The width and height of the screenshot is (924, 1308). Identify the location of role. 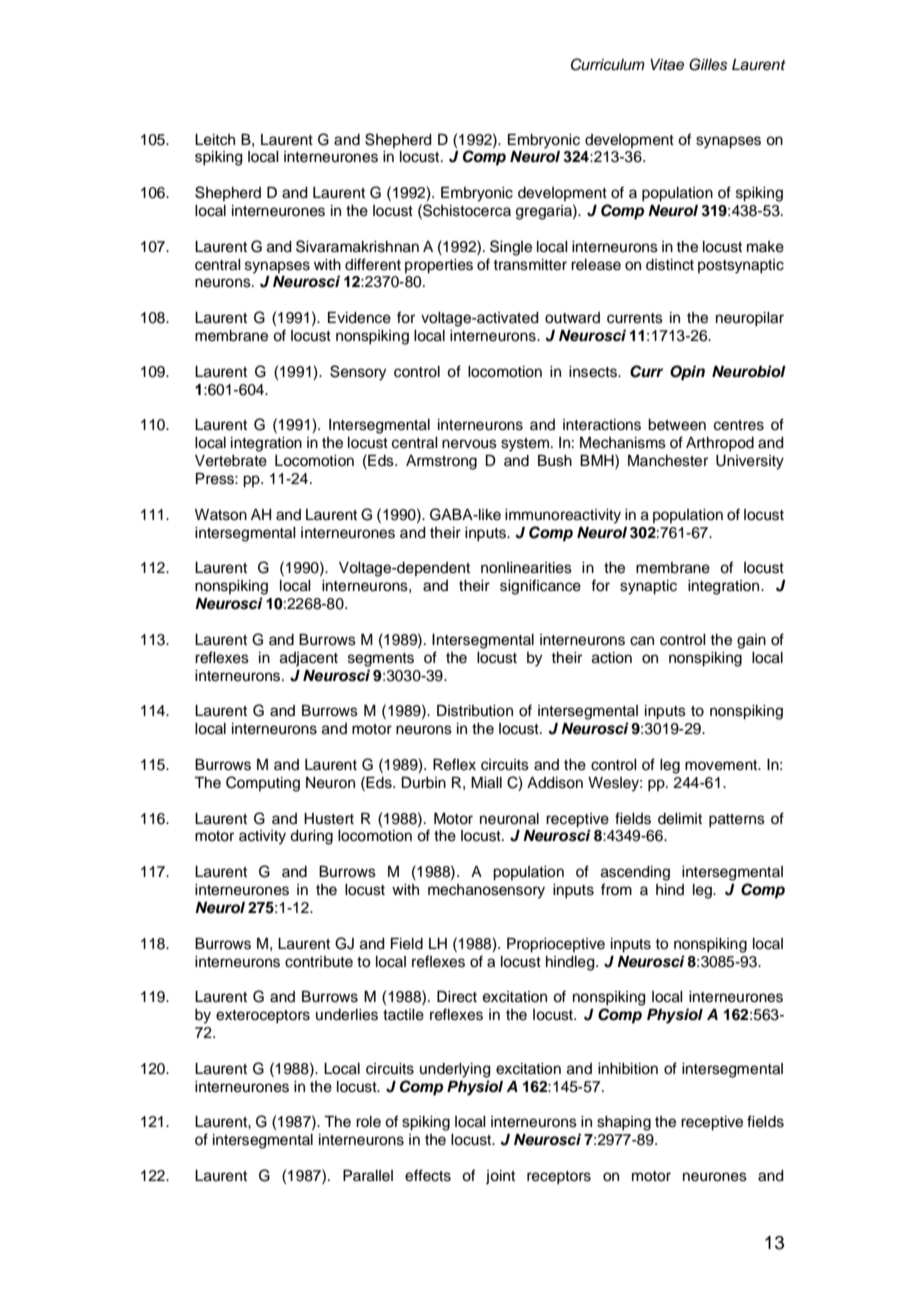
(368, 1122).
